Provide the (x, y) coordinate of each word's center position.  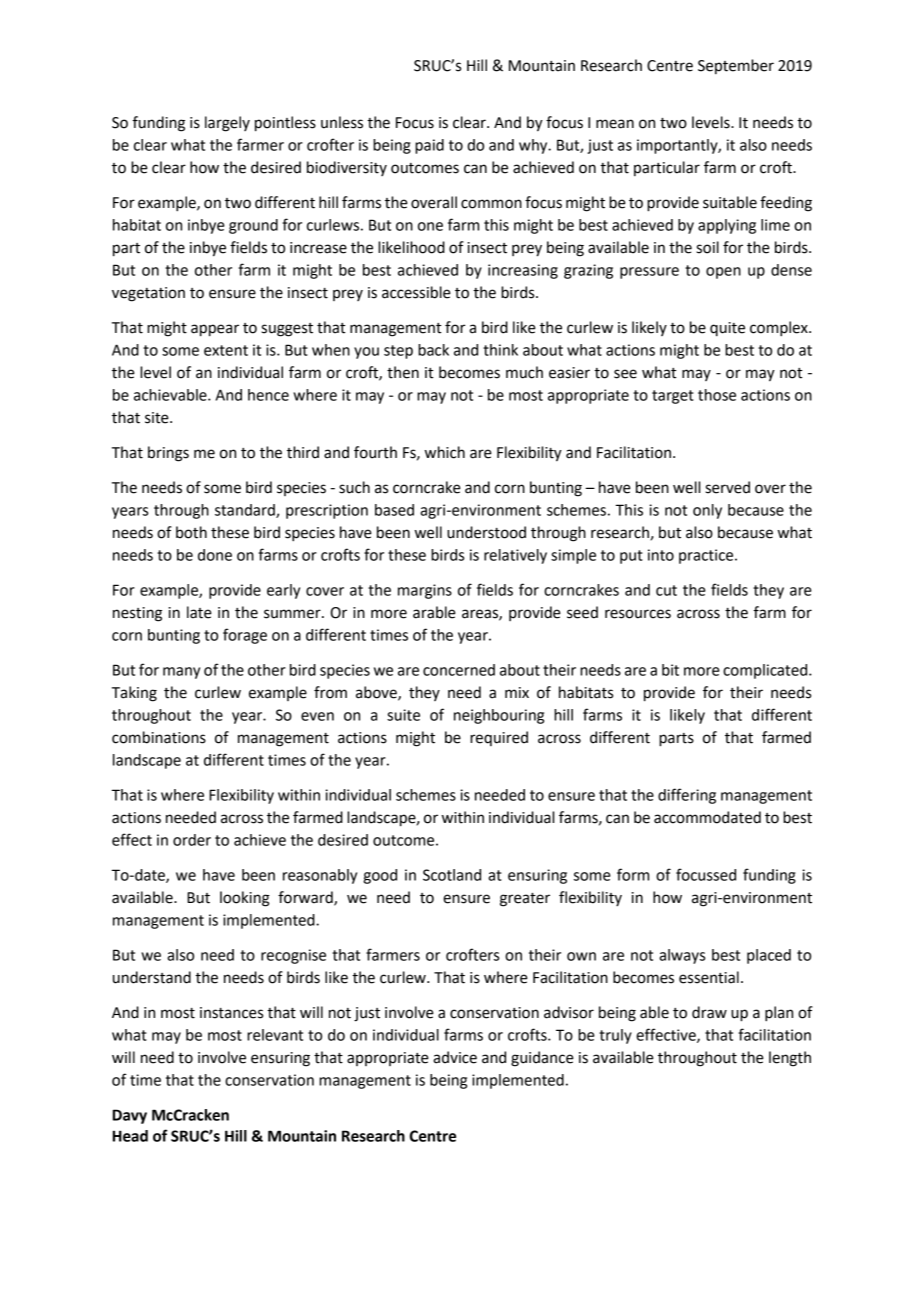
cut (666, 590)
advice (455, 1057)
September (736, 66)
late (199, 612)
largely (227, 124)
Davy (130, 1116)
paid (429, 146)
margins (425, 591)
